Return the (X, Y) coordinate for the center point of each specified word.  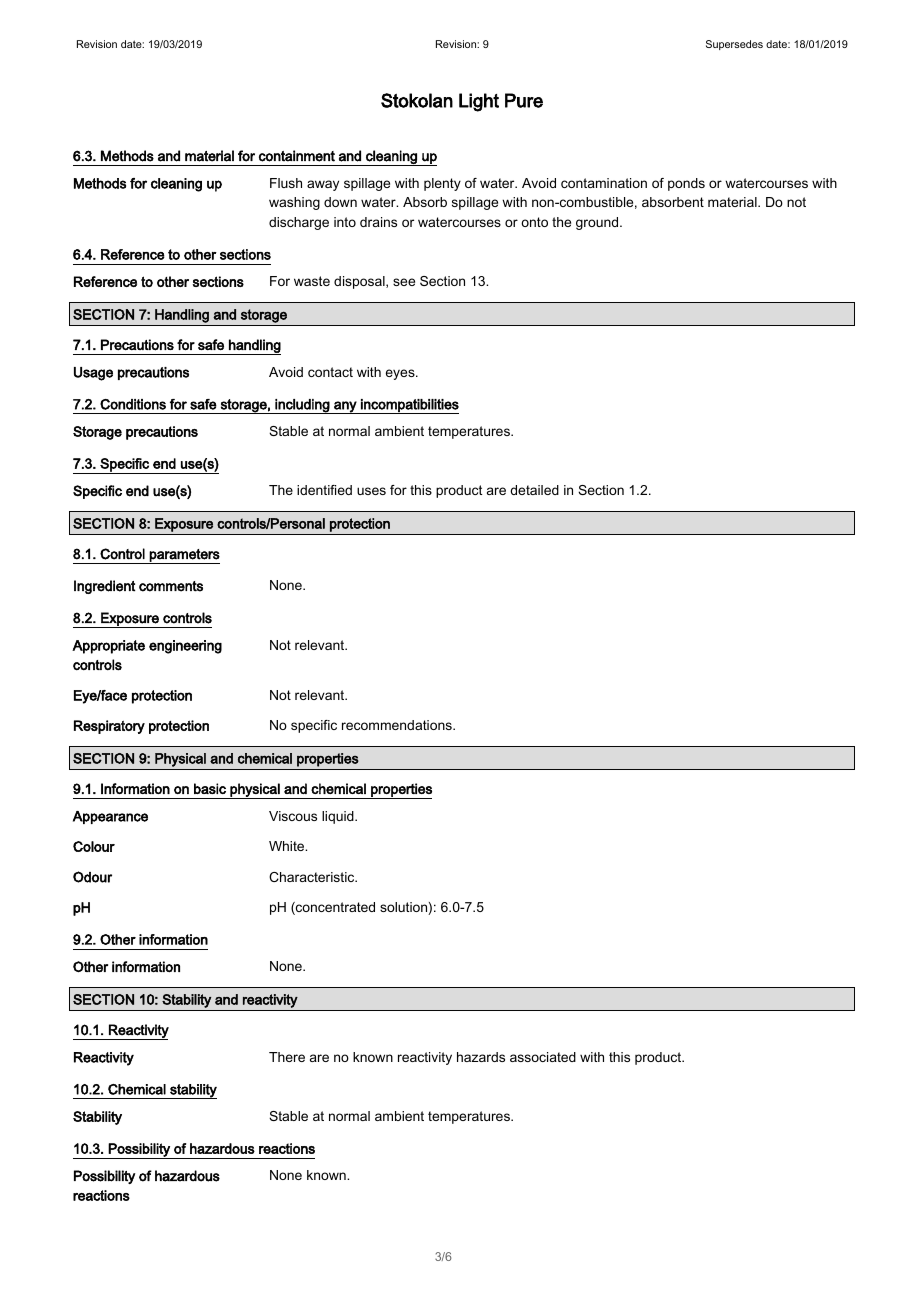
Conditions (133, 404)
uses (371, 491)
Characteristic (313, 877)
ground (598, 223)
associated (543, 1057)
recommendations (398, 725)
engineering (185, 647)
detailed (534, 490)
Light (479, 102)
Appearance (110, 817)
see (404, 282)
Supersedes (734, 45)
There (287, 1057)
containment (297, 156)
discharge (299, 223)
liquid (339, 817)
